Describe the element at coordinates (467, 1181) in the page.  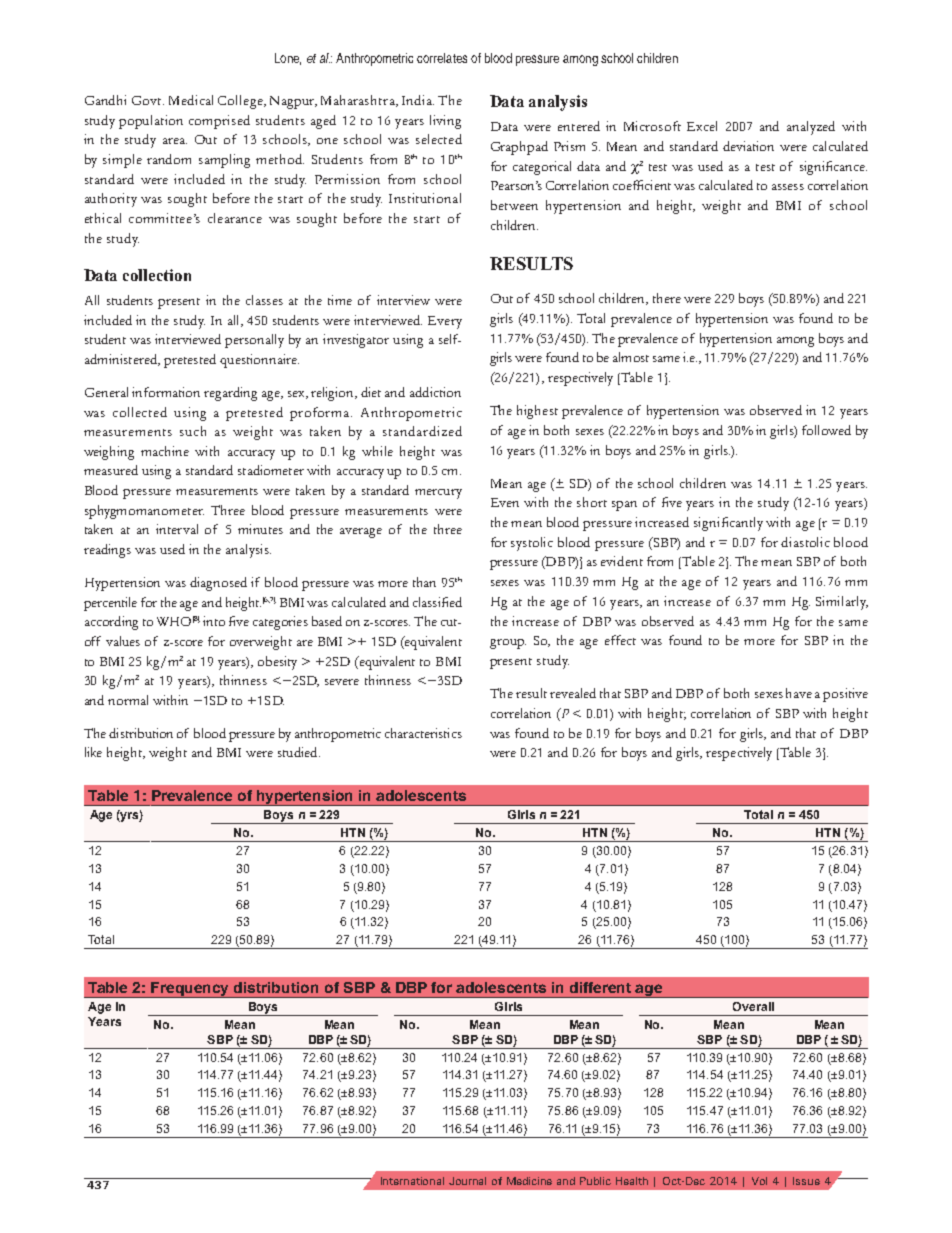
I see `Journal` at that location.
